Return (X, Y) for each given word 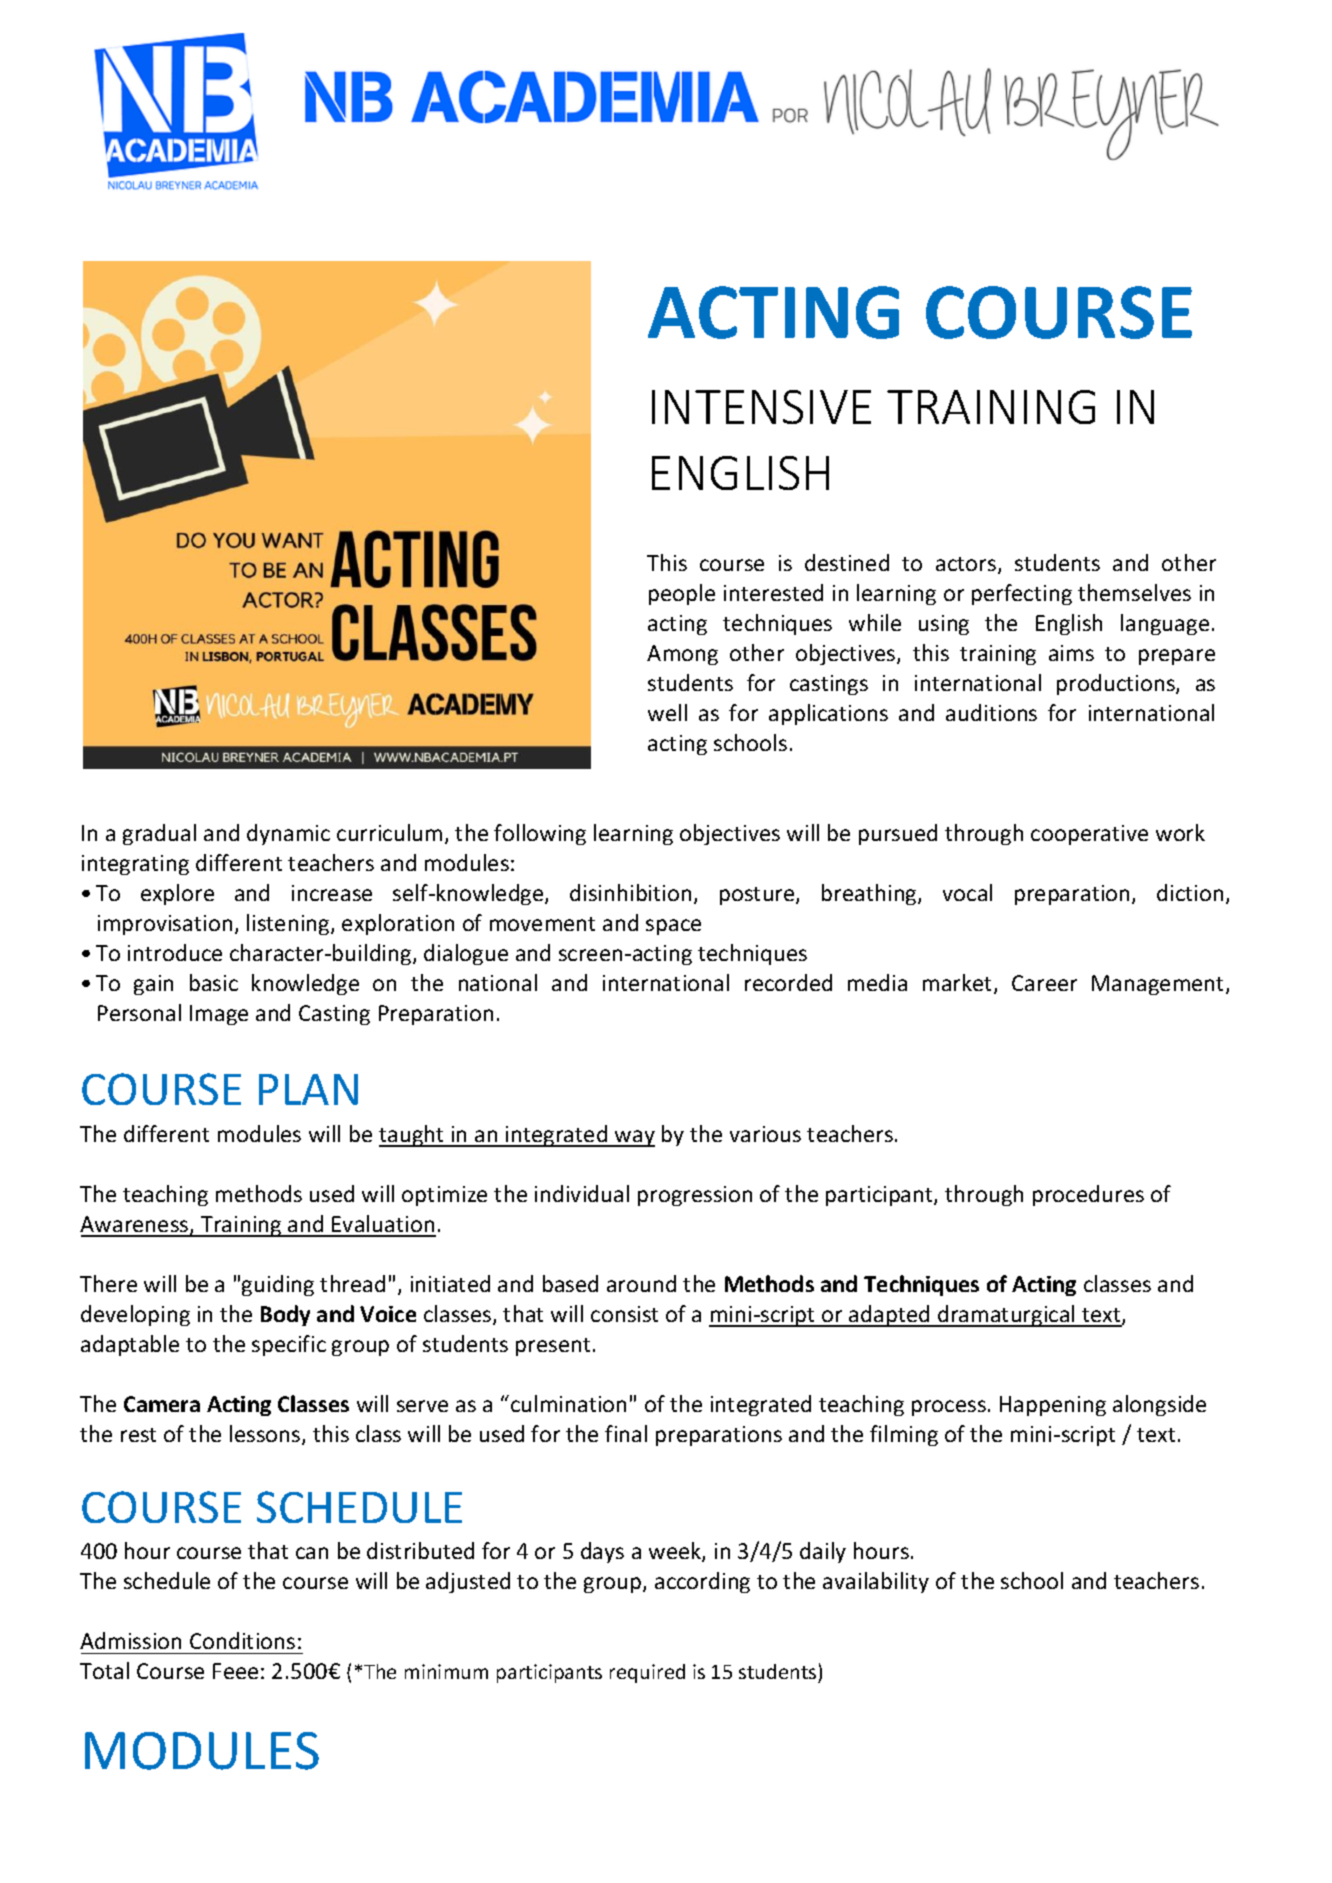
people (682, 594)
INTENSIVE (761, 407)
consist (624, 1314)
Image (219, 1015)
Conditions (242, 1640)
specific (289, 1345)
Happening (1053, 1406)
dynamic (288, 834)
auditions (991, 712)
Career (1044, 983)
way (634, 1138)
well (667, 712)
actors (966, 564)
